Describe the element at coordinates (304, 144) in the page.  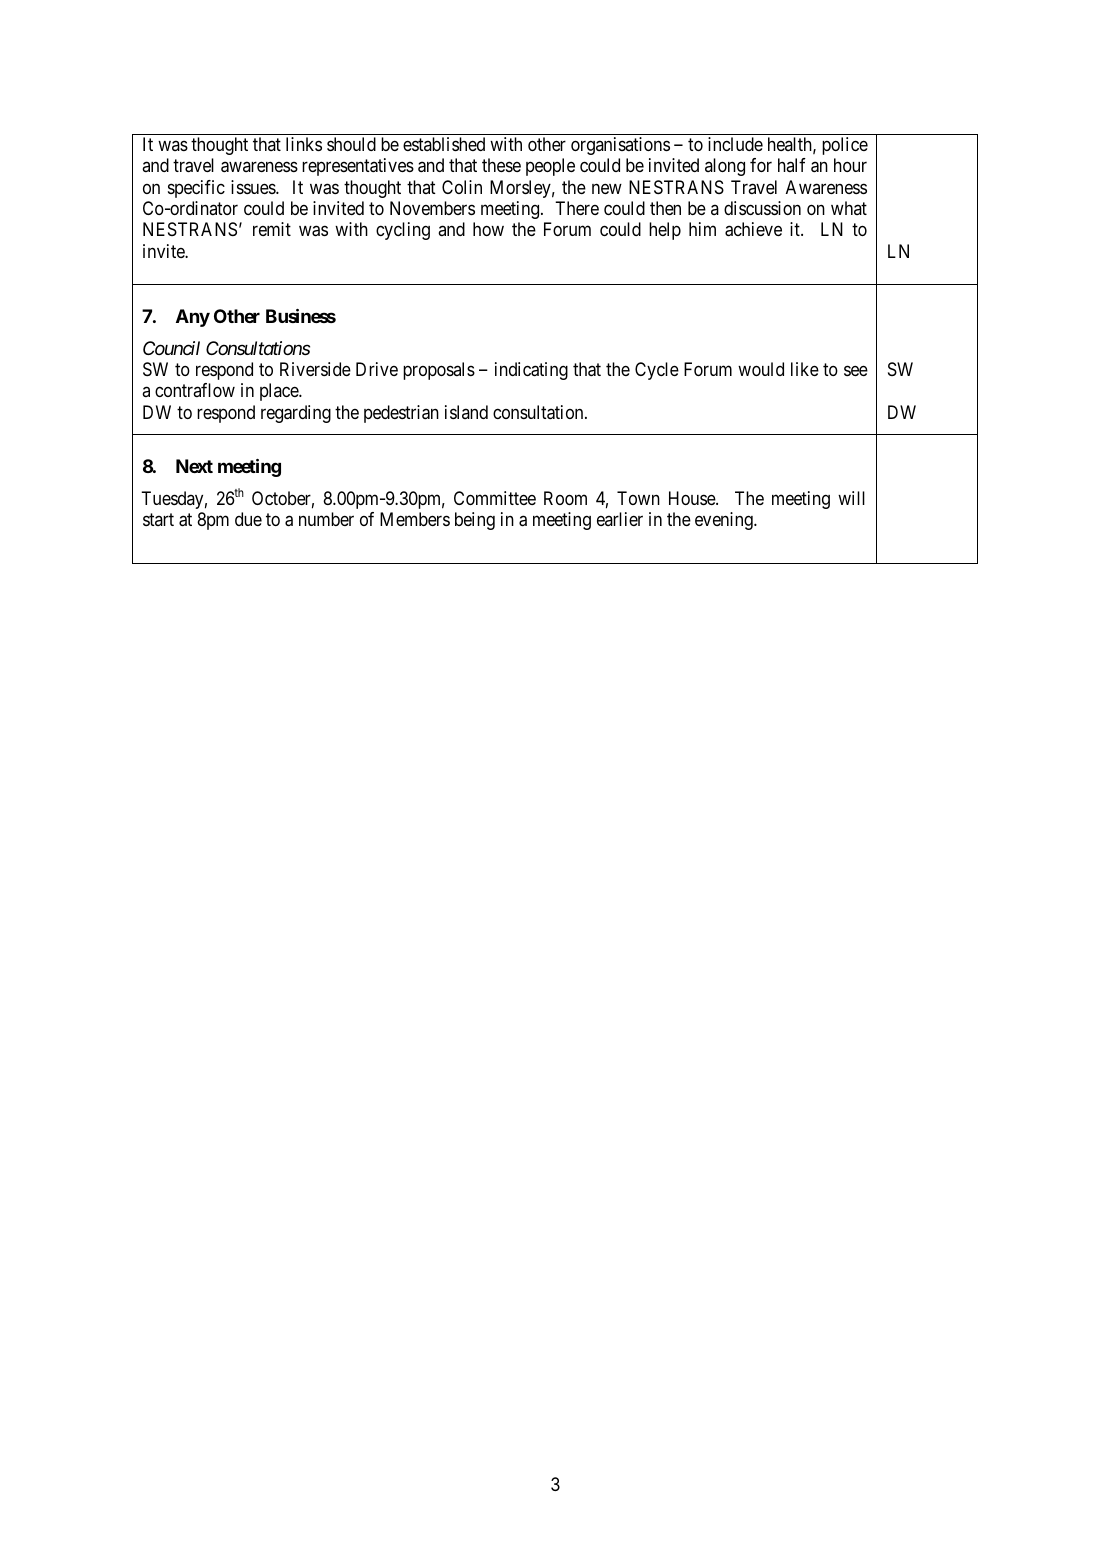
I see `links` at that location.
